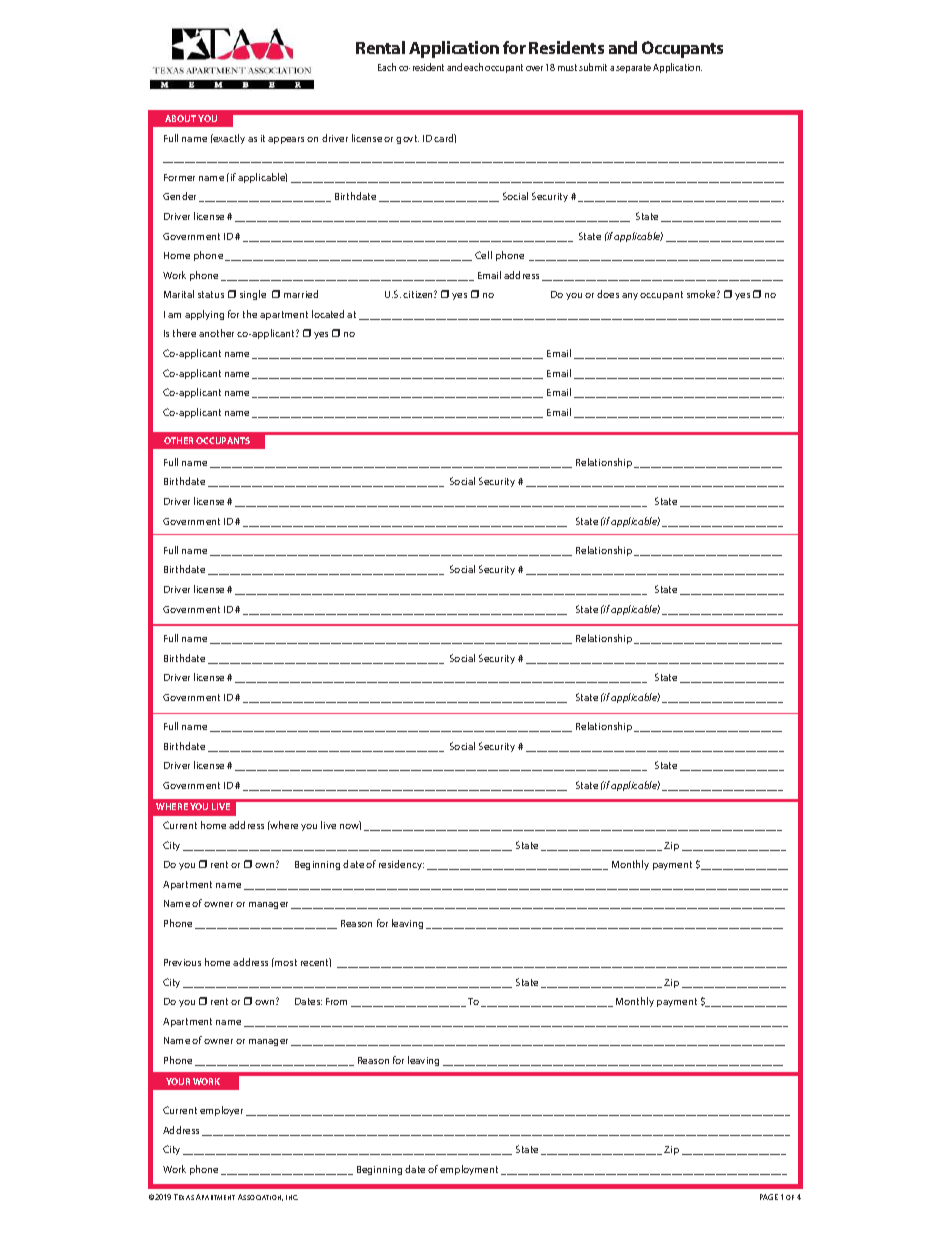 The width and height of the image is (952, 1233). What do you see at coordinates (469, 1170) in the image?
I see `employment` at bounding box center [469, 1170].
